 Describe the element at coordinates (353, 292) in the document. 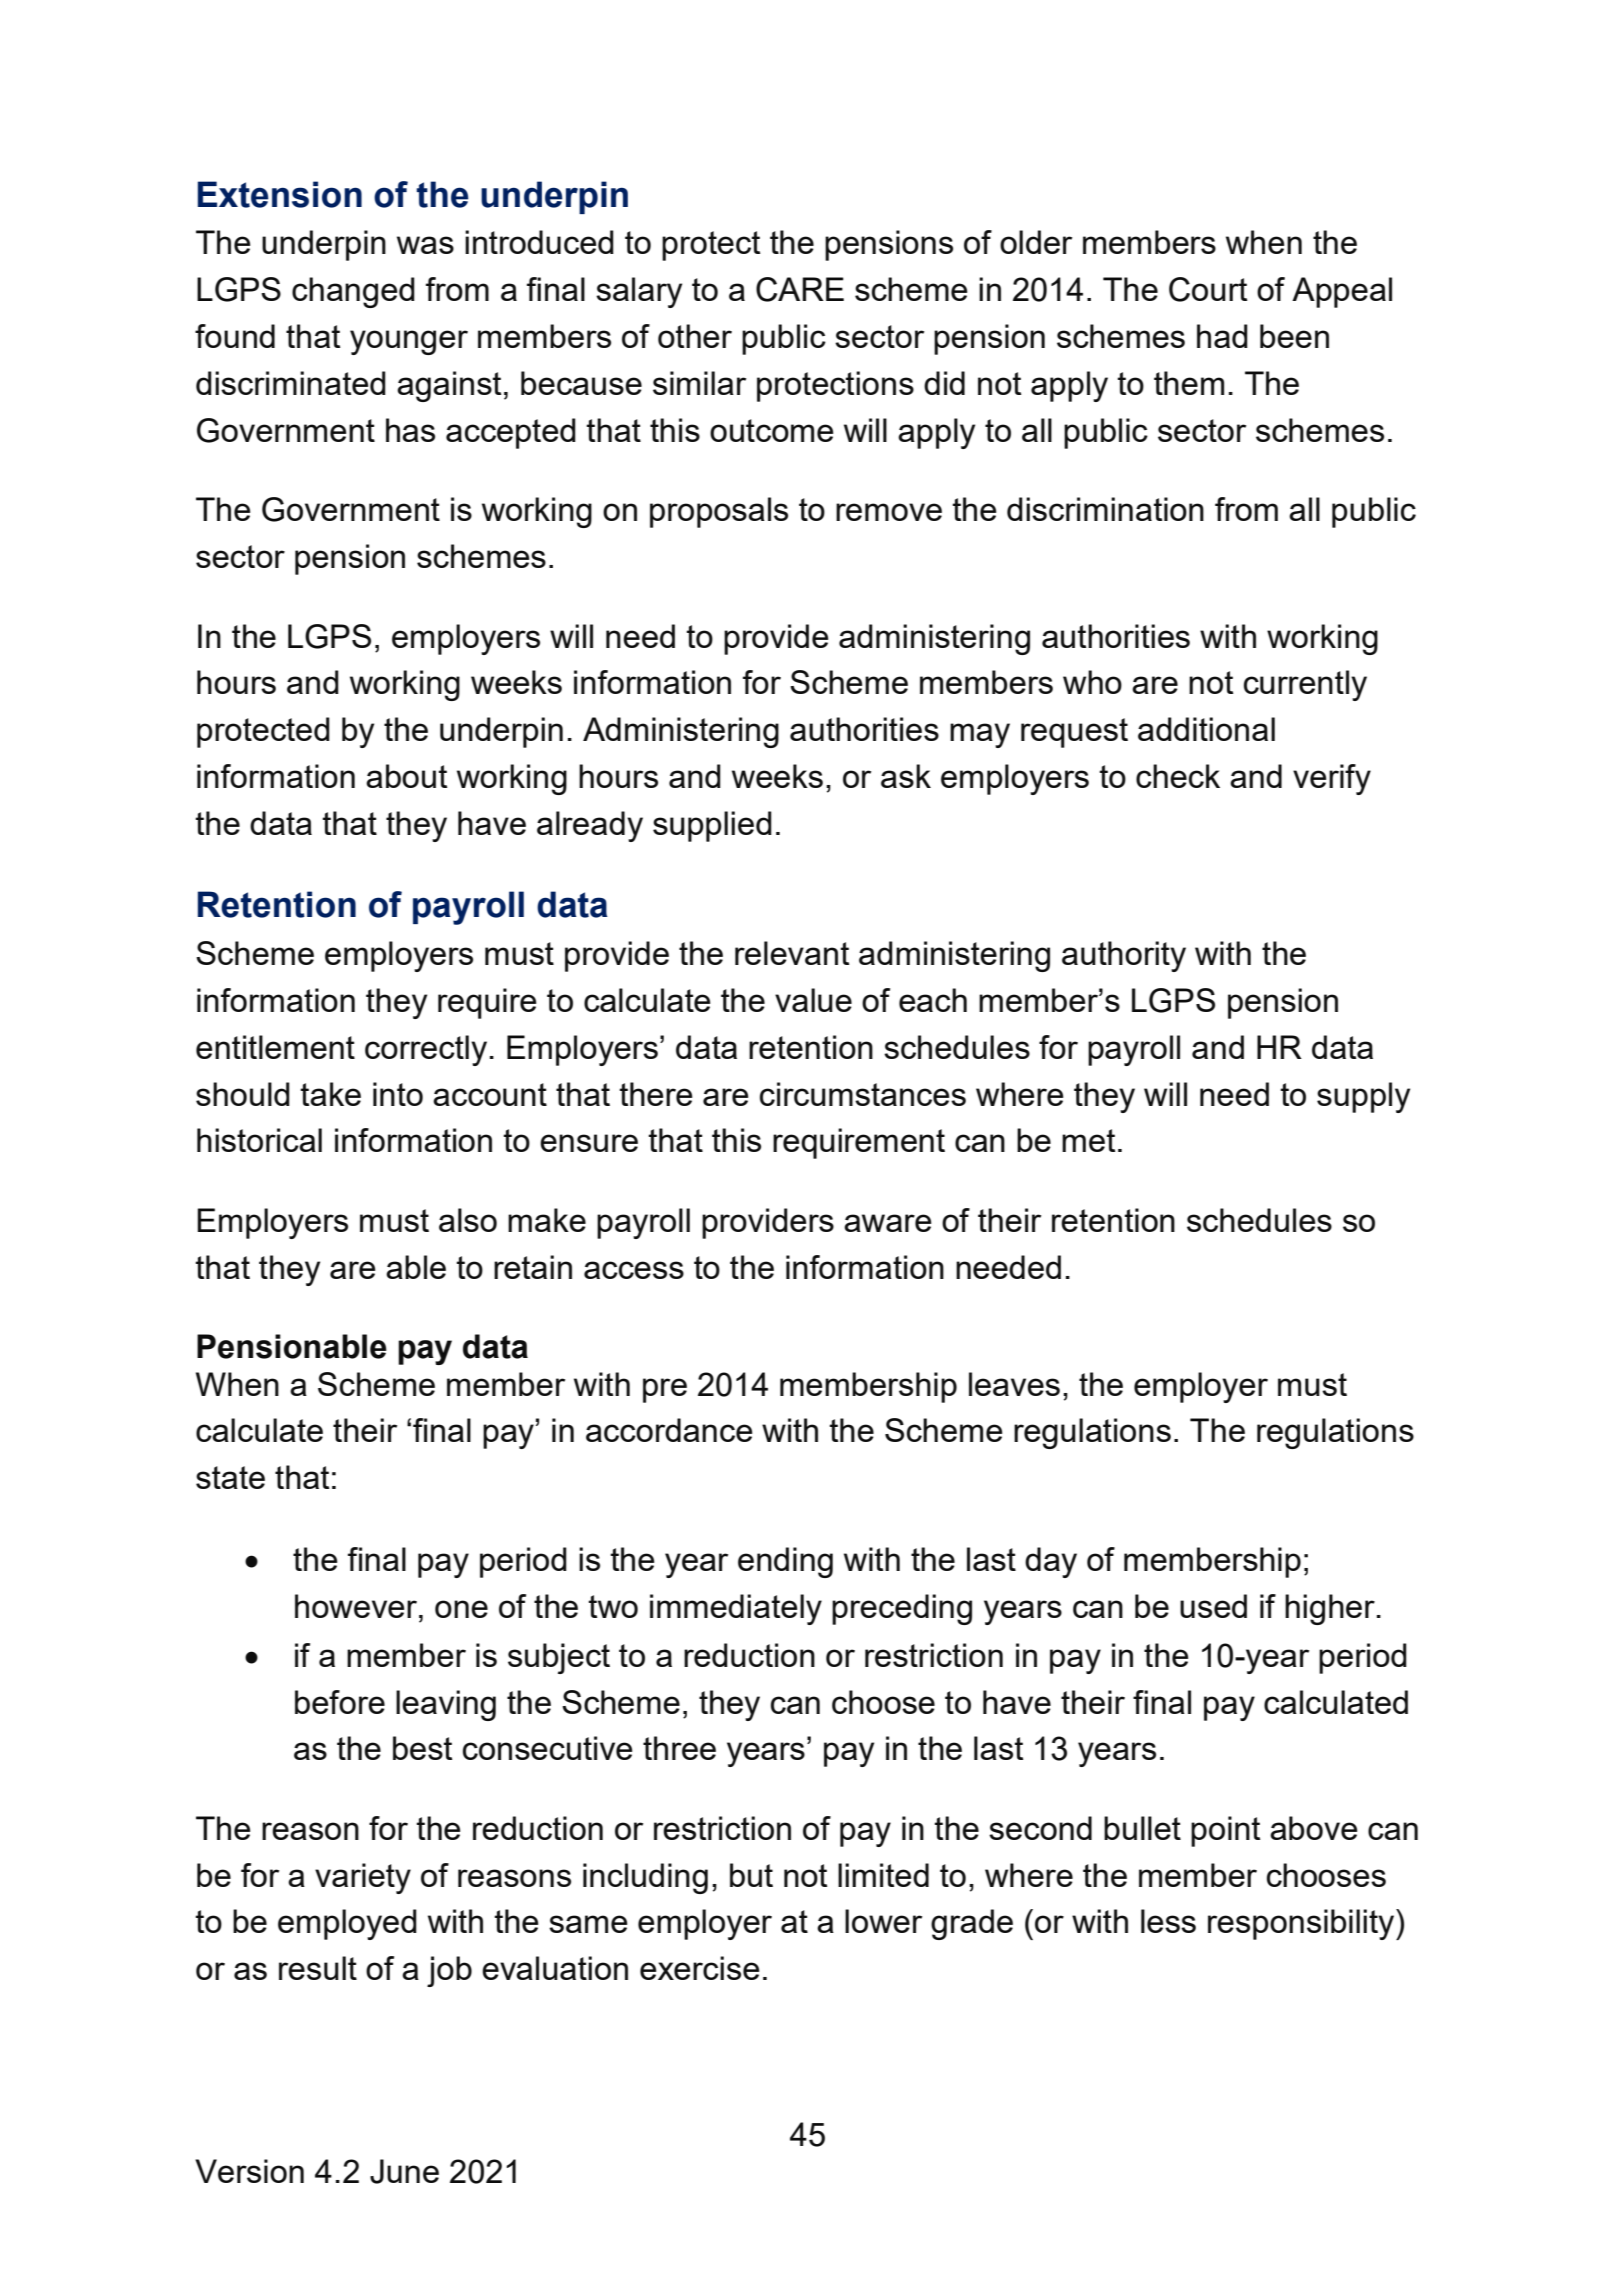

I see `changed` at that location.
